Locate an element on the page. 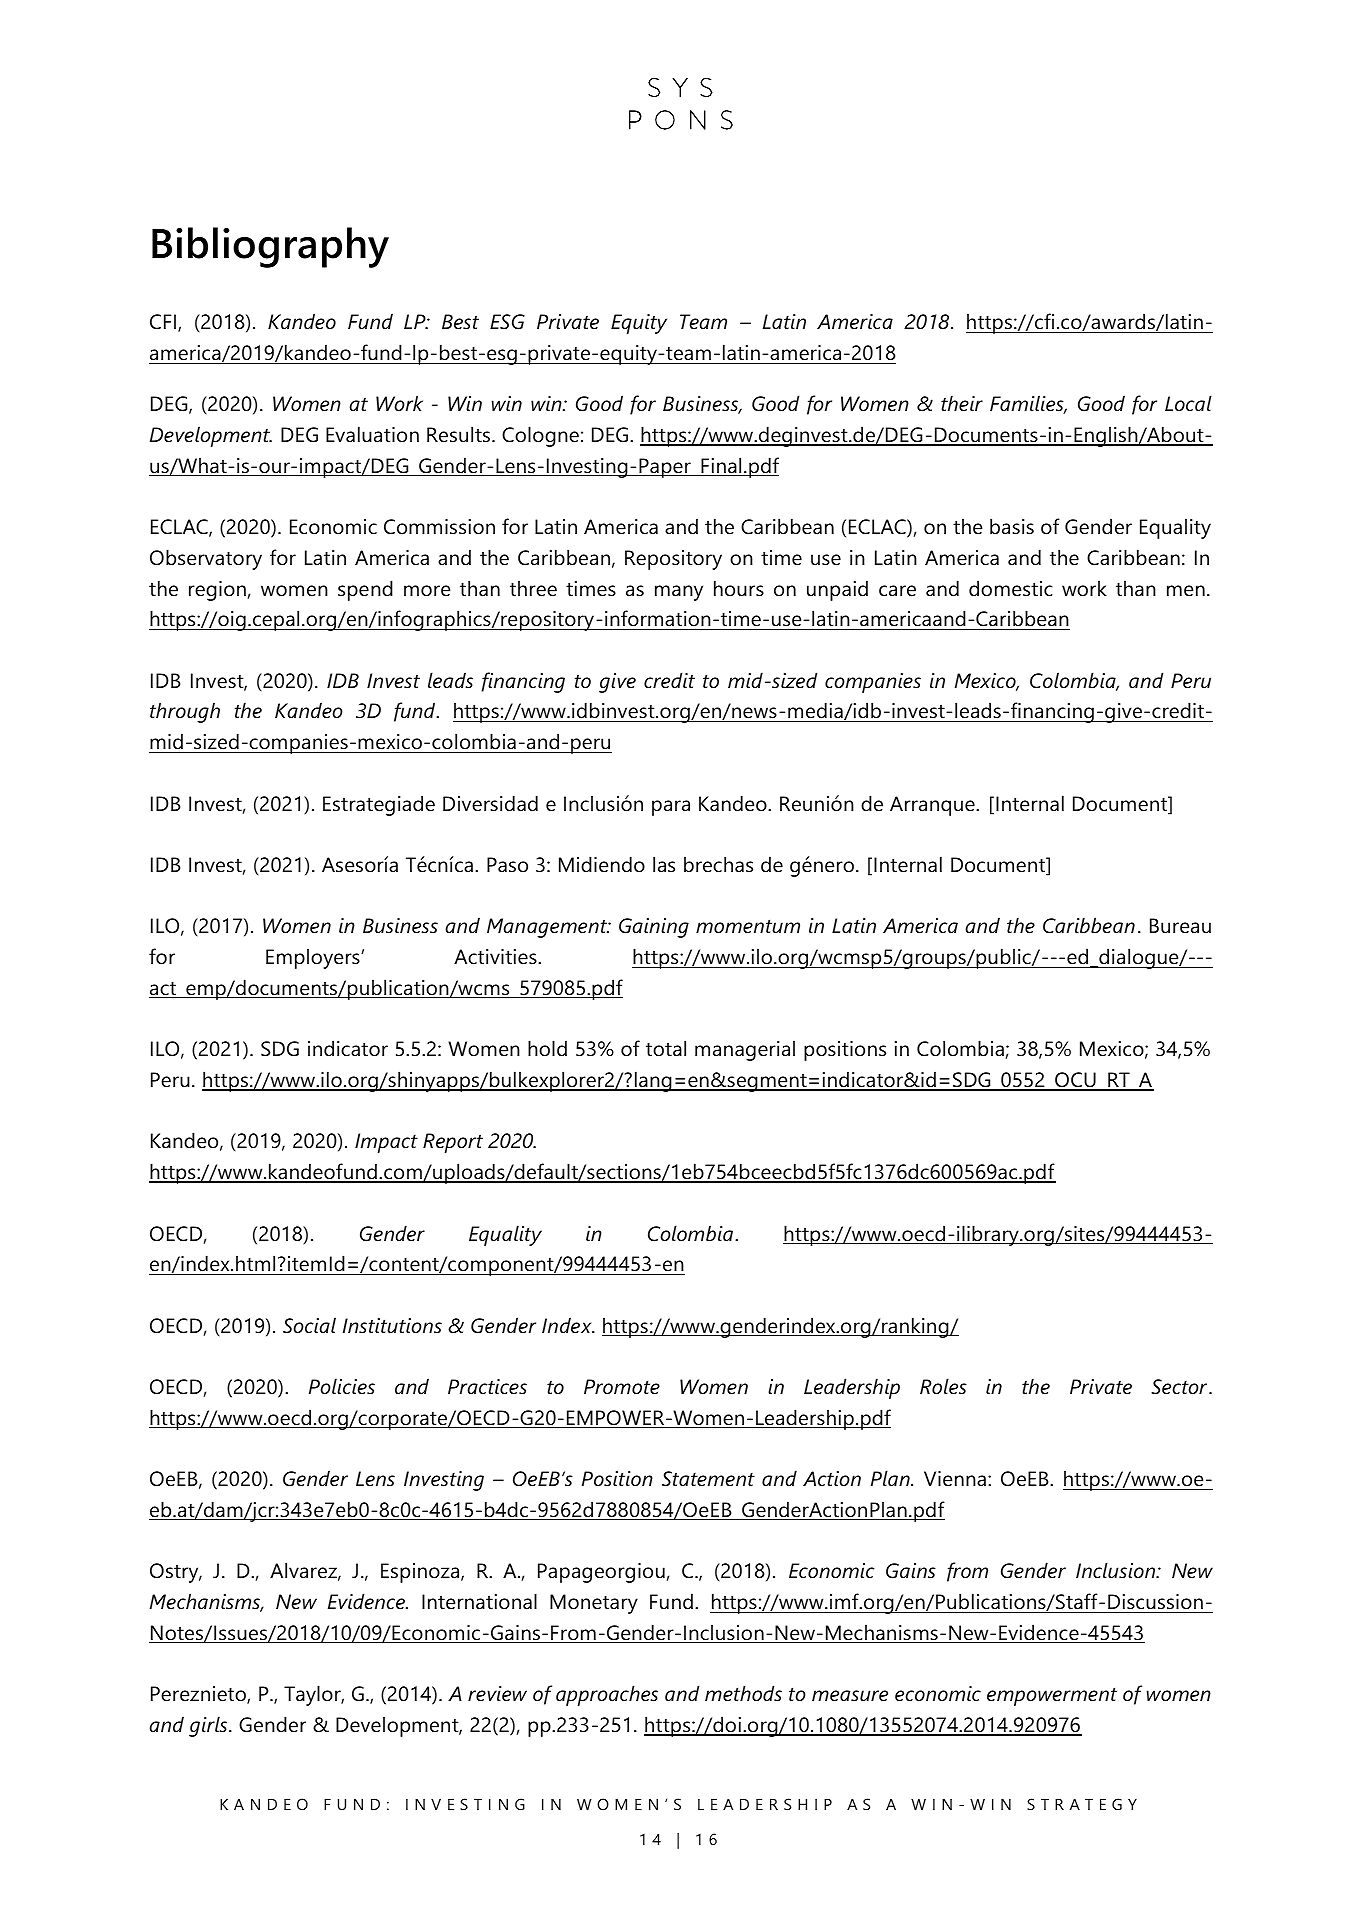 Image resolution: width=1362 pixels, height=1927 pixels. Bureau is located at coordinates (1180, 926).
